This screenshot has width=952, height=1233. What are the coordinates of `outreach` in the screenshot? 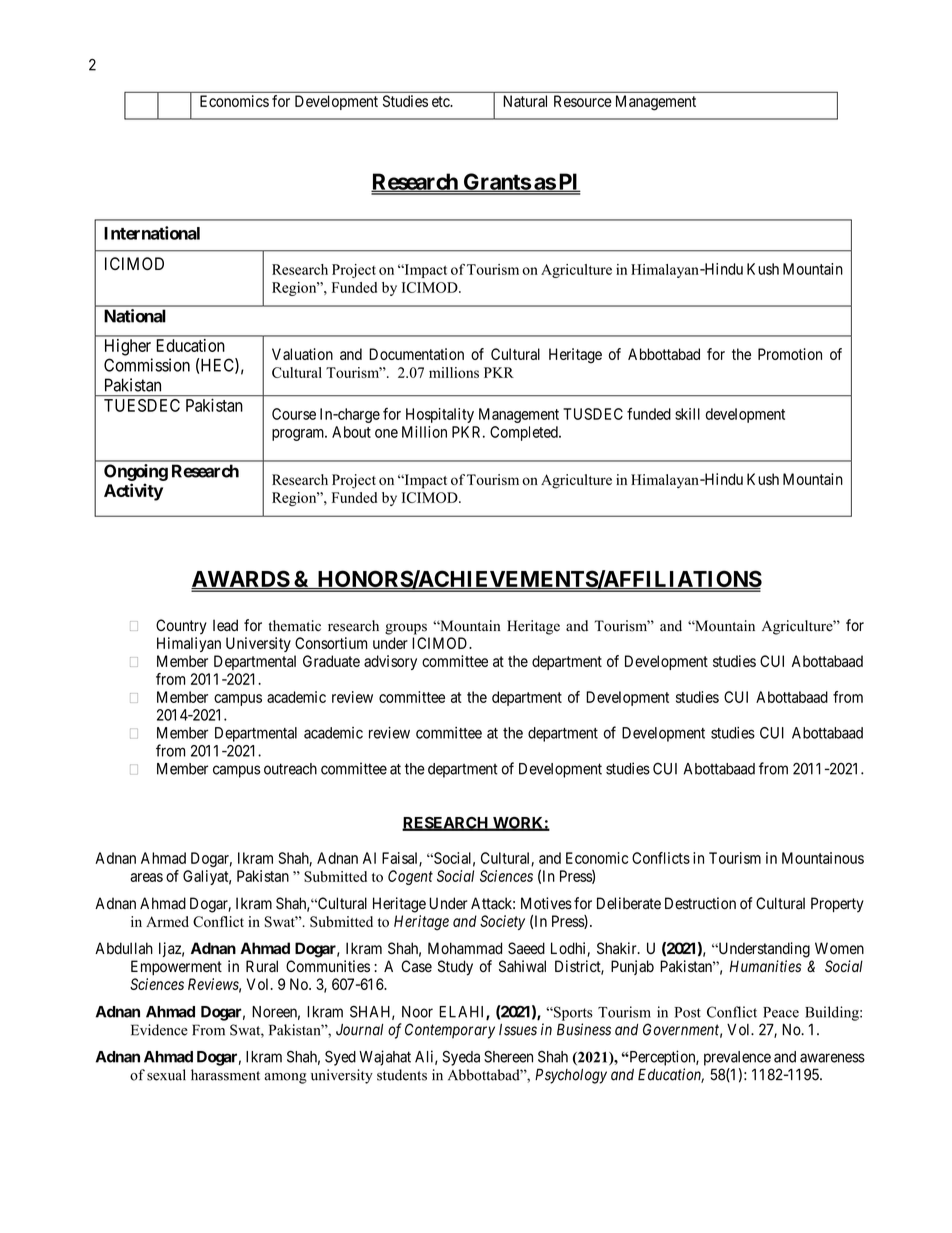 It's located at (290, 769).
